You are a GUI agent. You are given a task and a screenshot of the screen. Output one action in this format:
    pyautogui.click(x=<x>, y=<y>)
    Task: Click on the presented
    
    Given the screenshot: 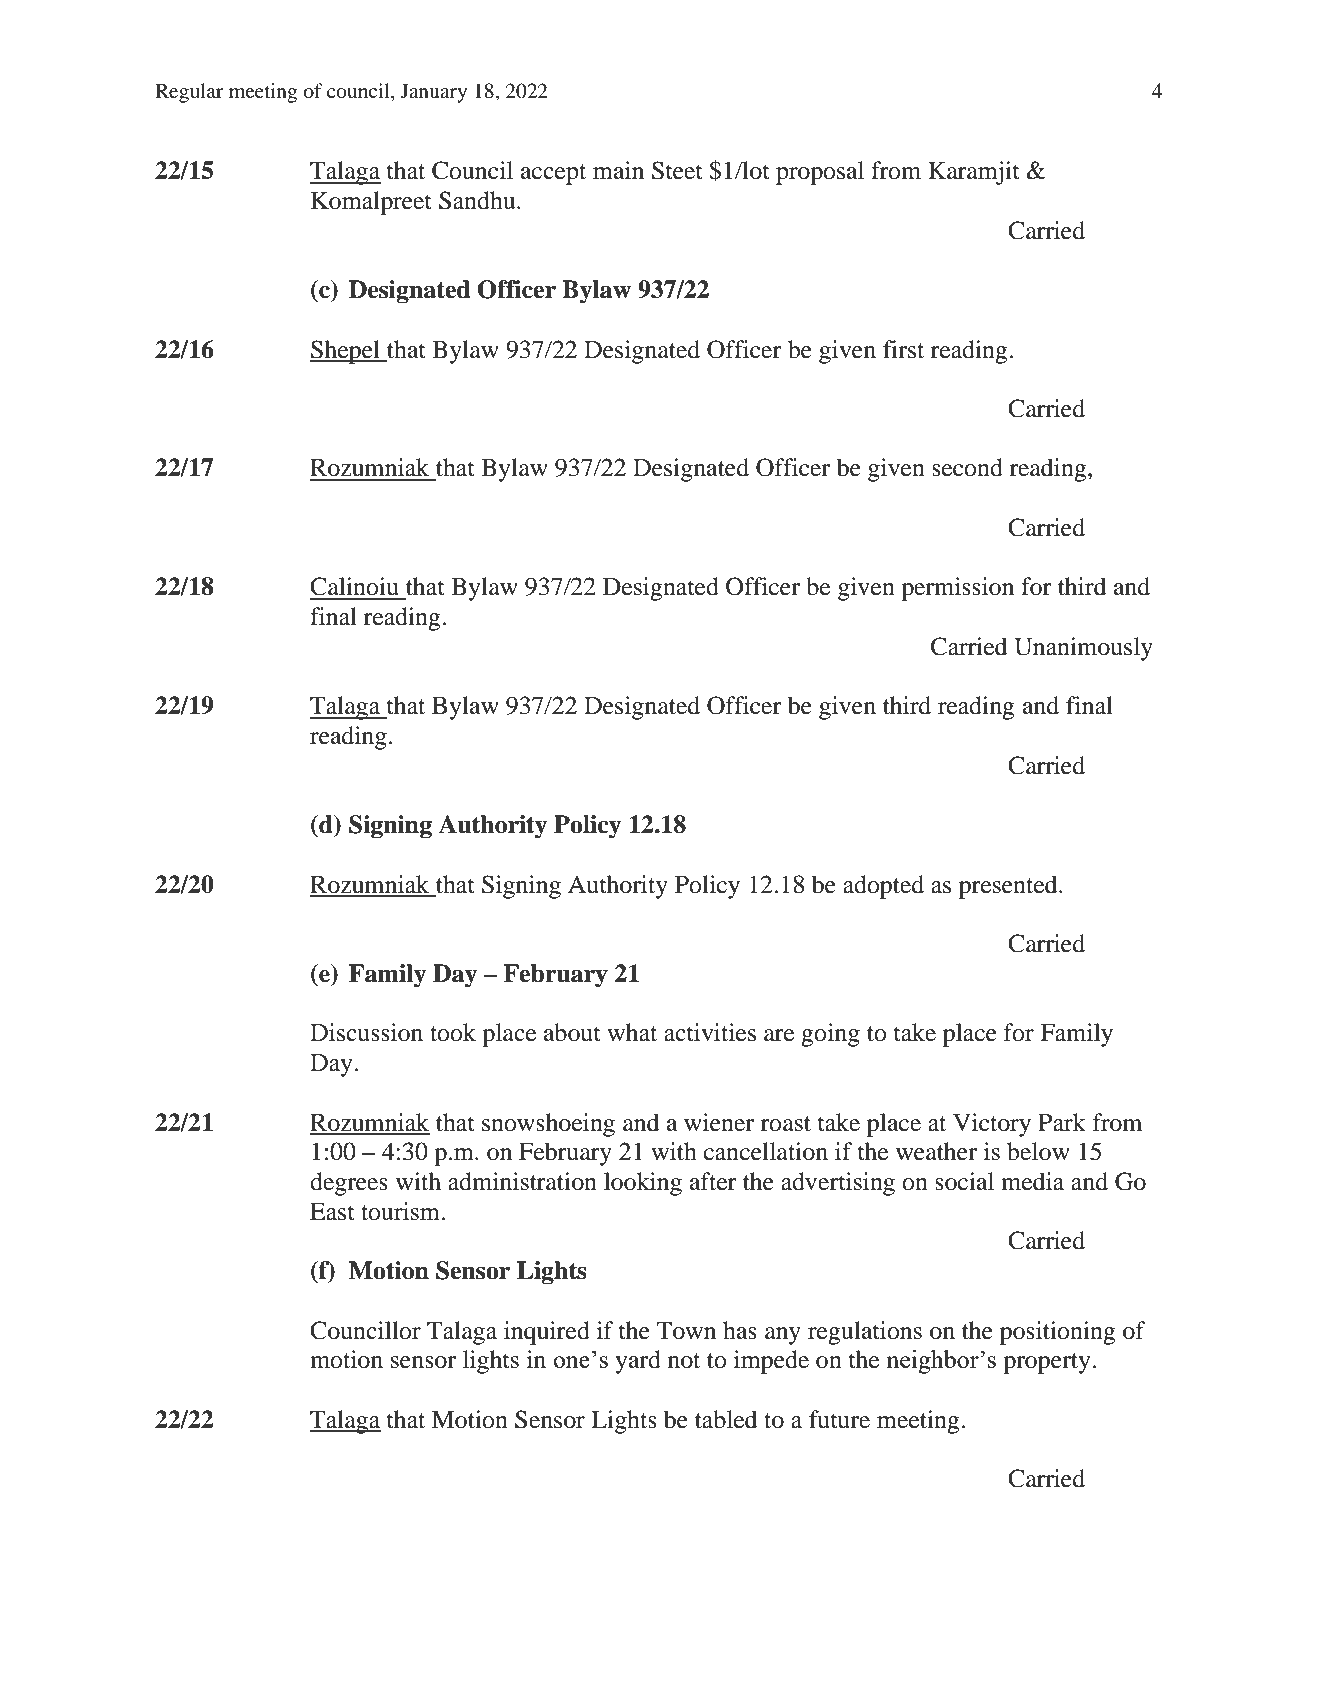 What is the action you would take?
    pyautogui.click(x=1009, y=887)
